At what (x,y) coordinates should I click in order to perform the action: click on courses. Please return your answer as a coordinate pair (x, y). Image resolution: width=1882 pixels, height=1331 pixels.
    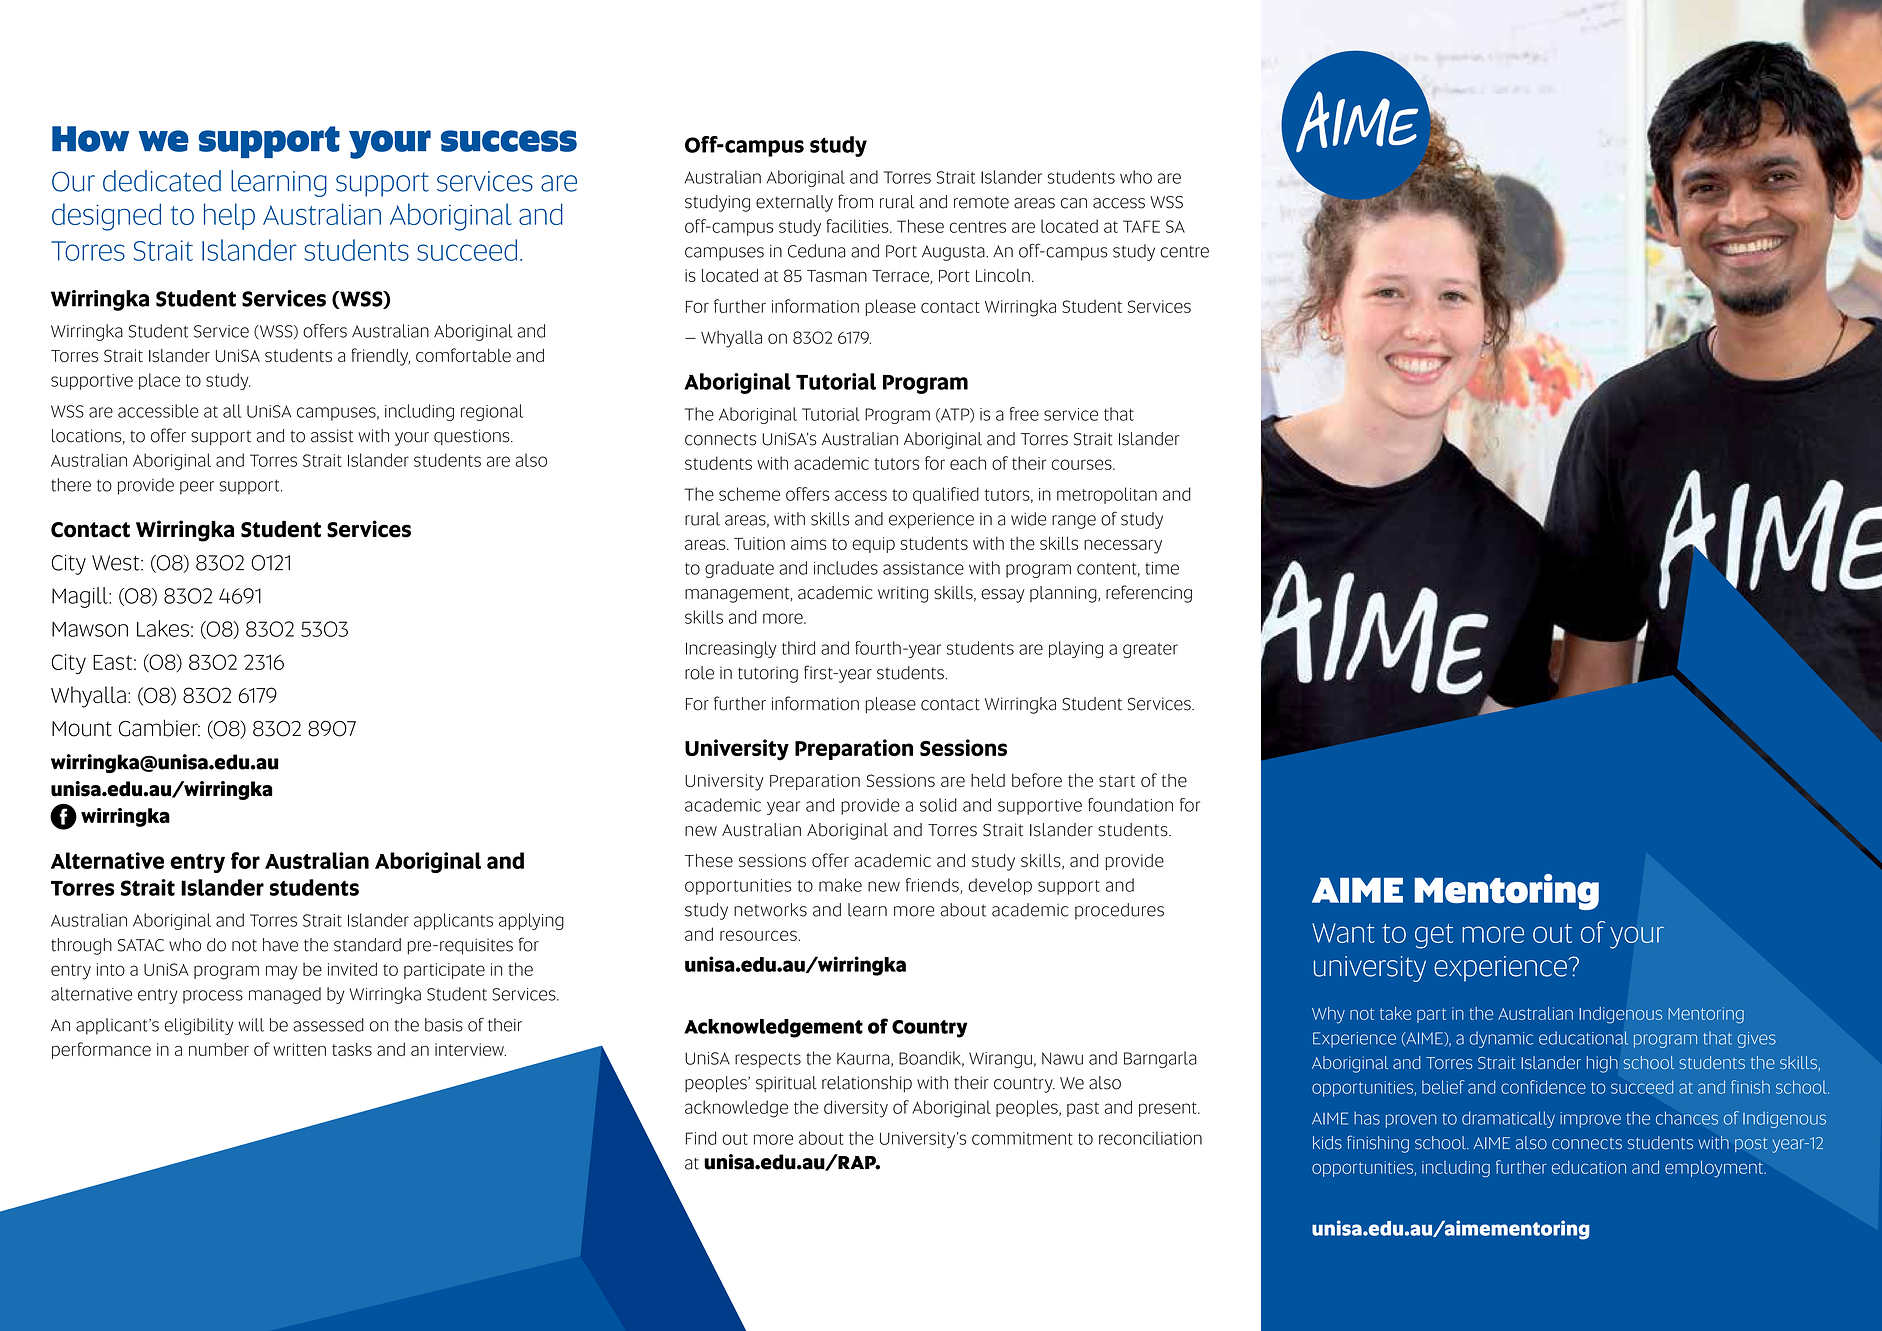
    Looking at the image, I should click on (1083, 464).
